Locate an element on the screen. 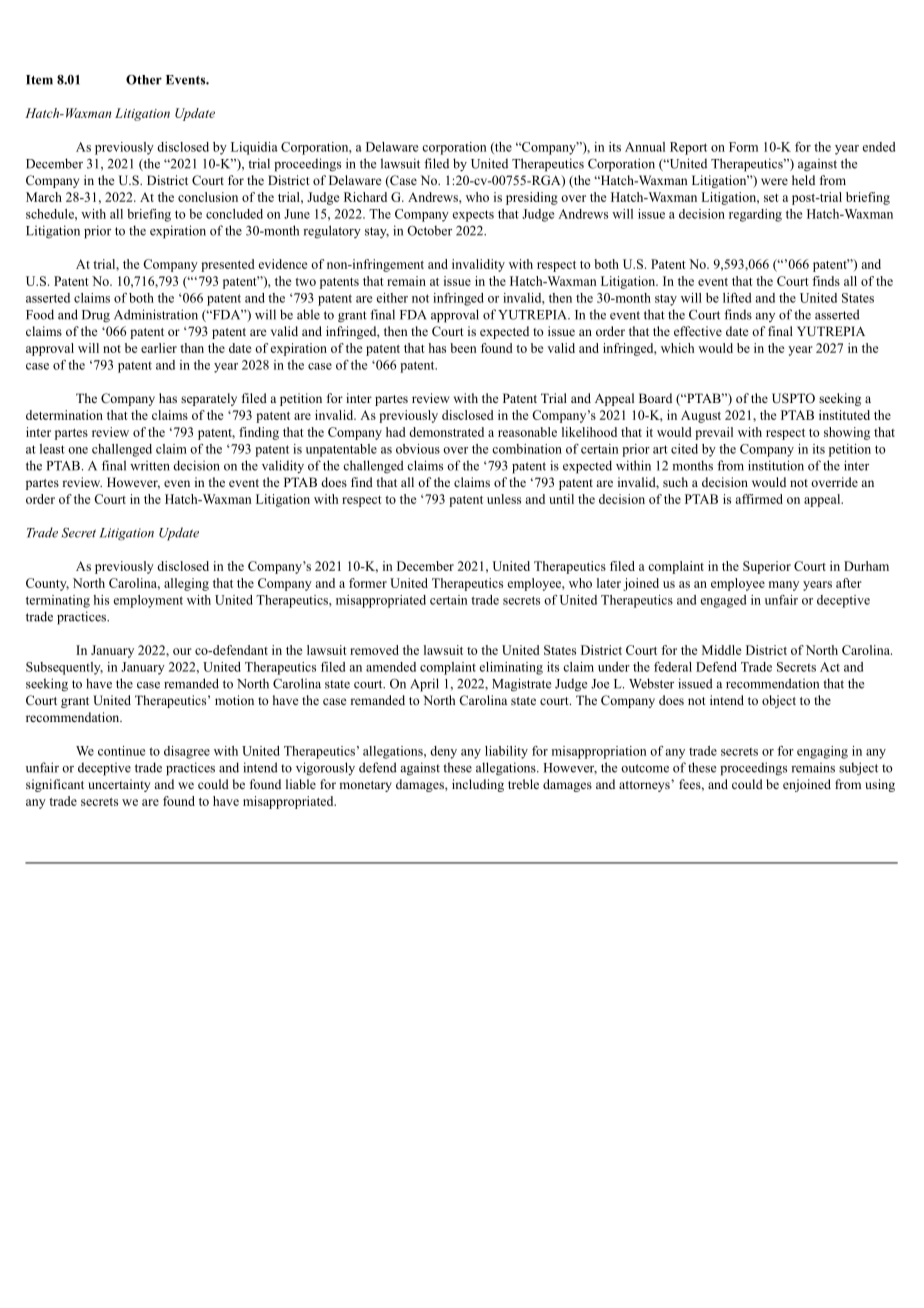 Image resolution: width=924 pixels, height=1308 pixels. Report is located at coordinates (688, 148).
